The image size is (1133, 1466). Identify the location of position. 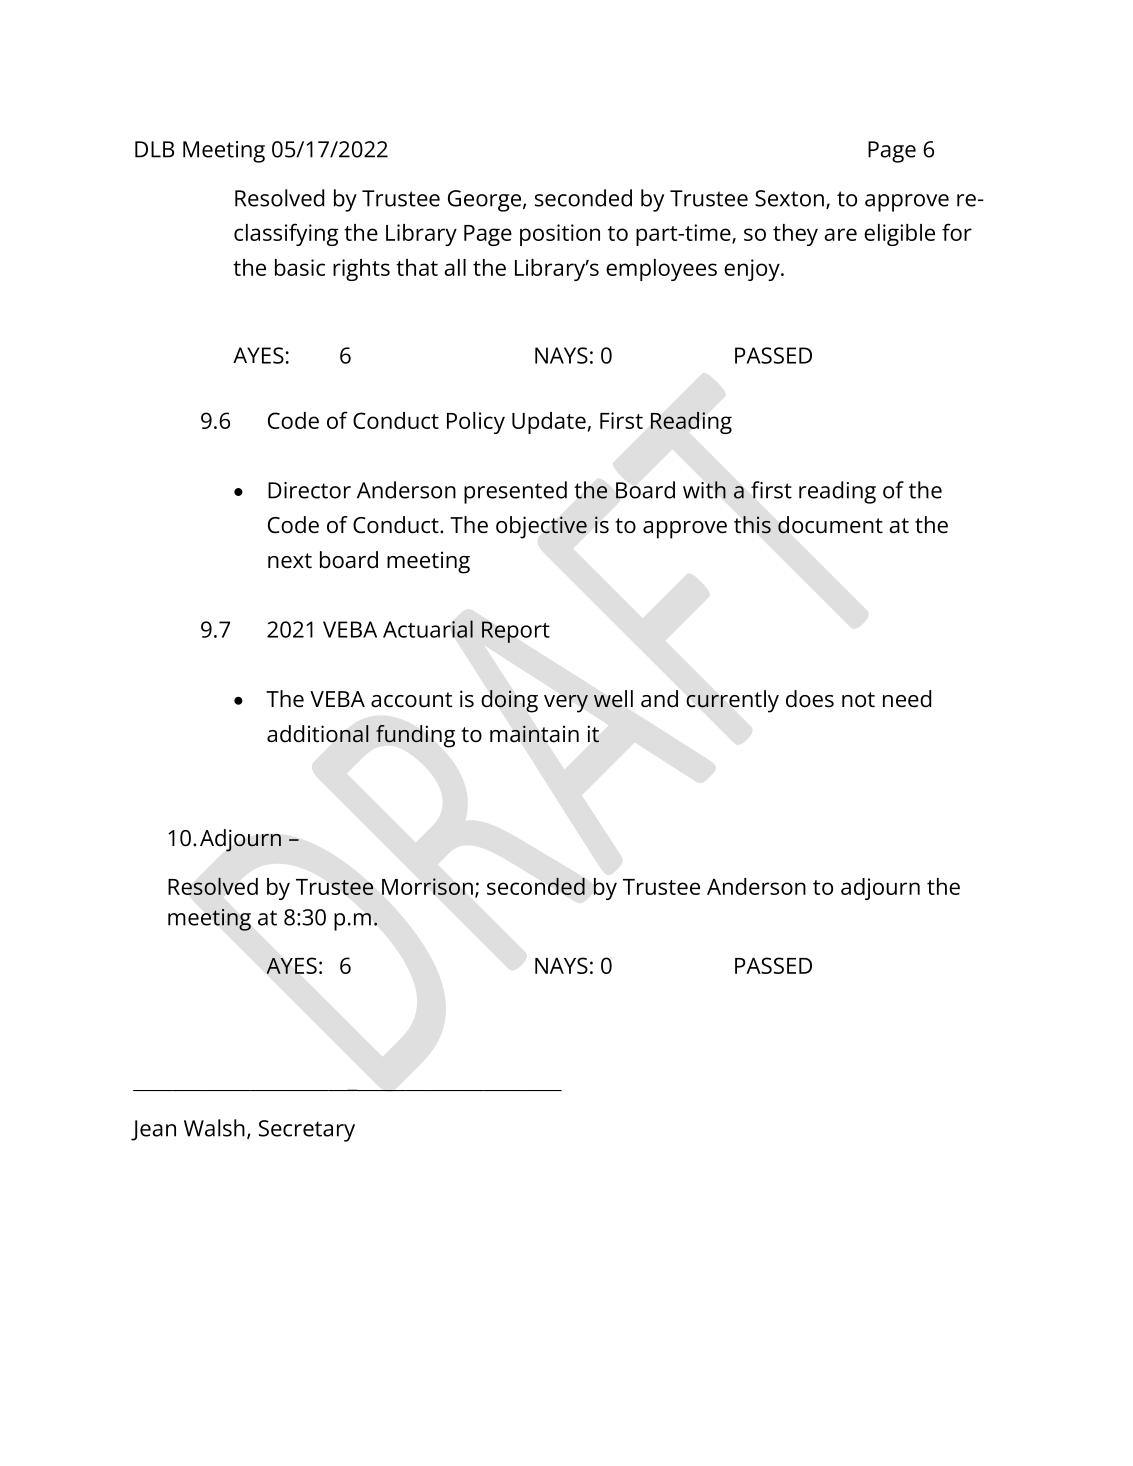
(560, 235).
